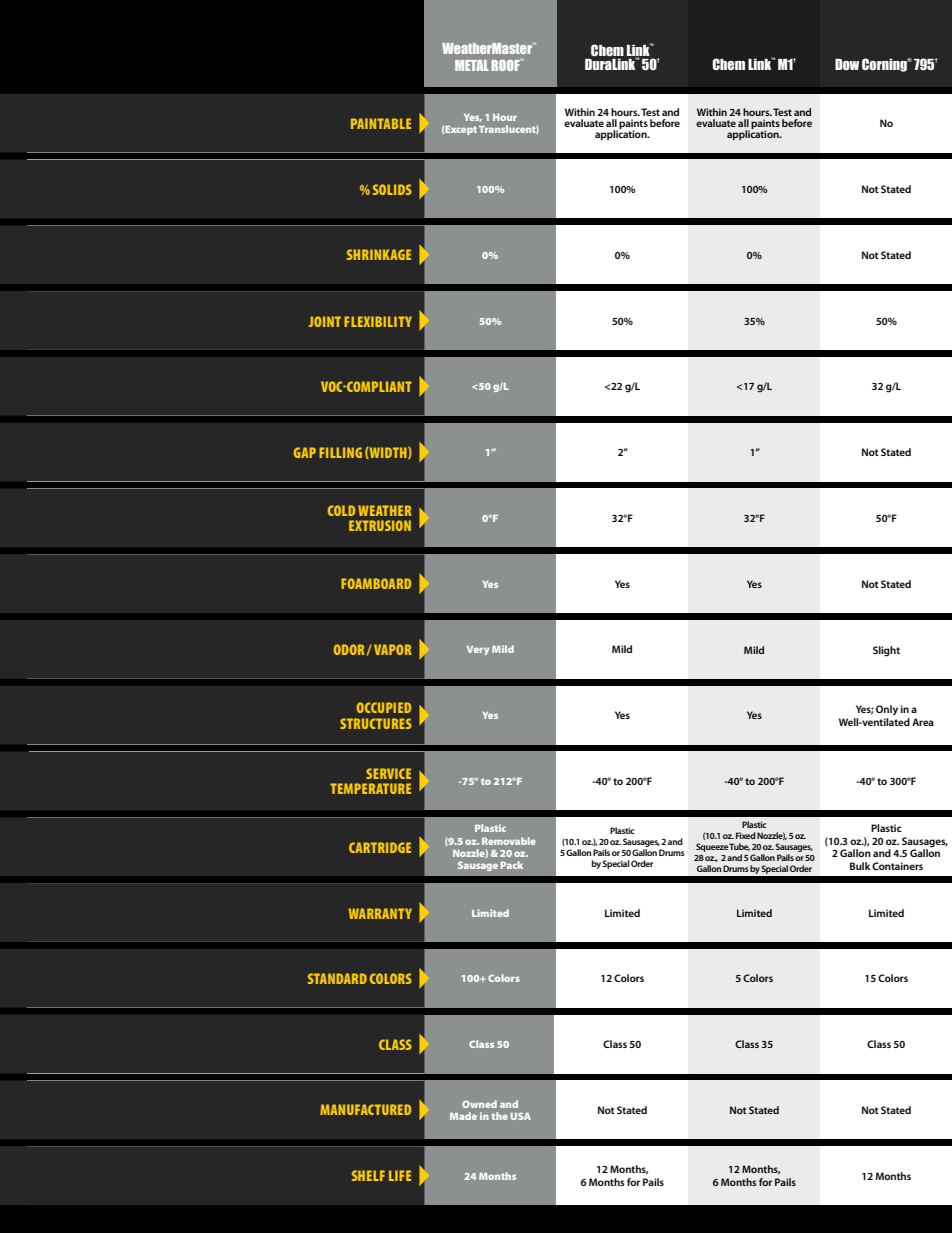 Image resolution: width=952 pixels, height=1233 pixels. Describe the element at coordinates (886, 651) in the screenshot. I see `Slight` at that location.
